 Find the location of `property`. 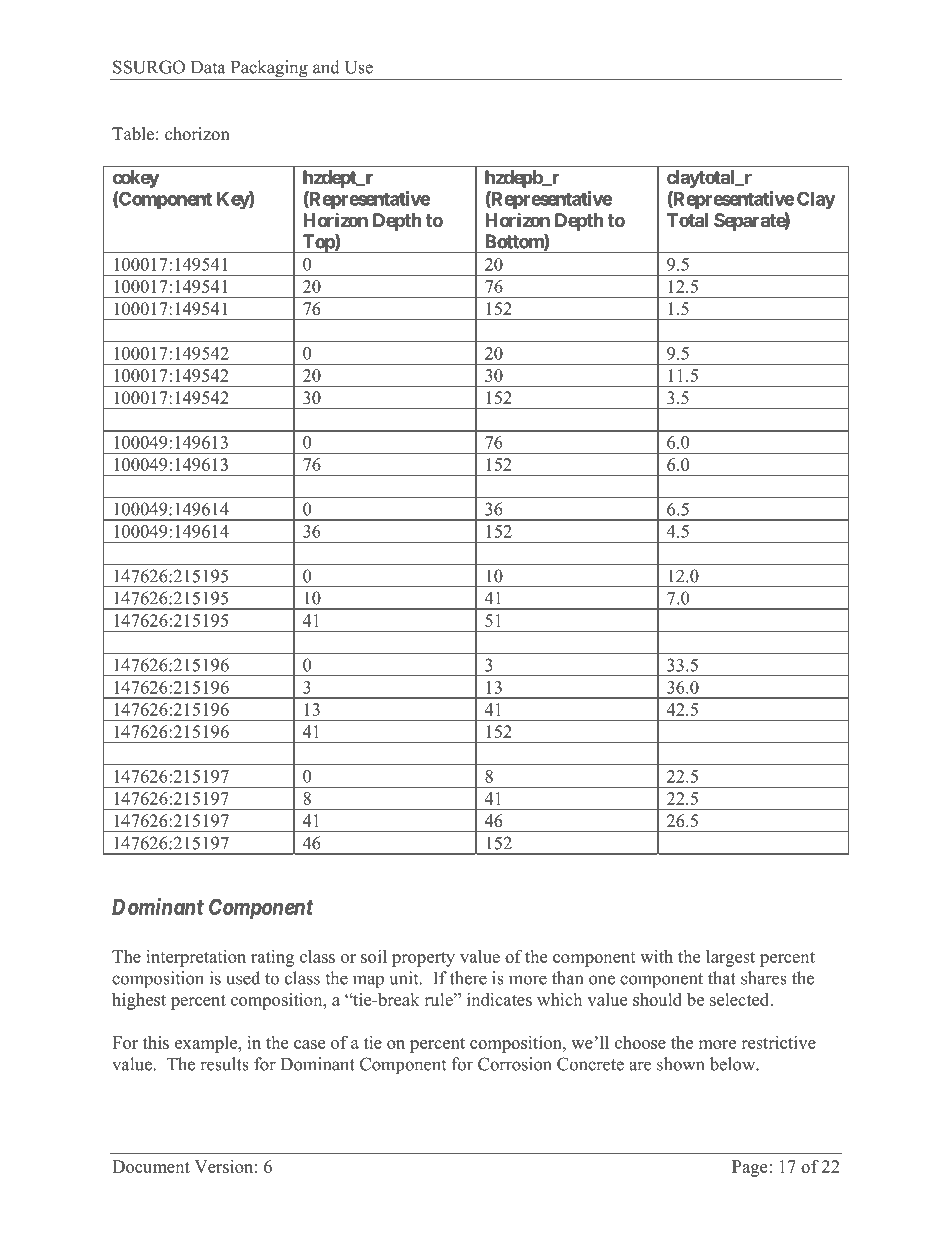

property is located at coordinates (423, 959).
